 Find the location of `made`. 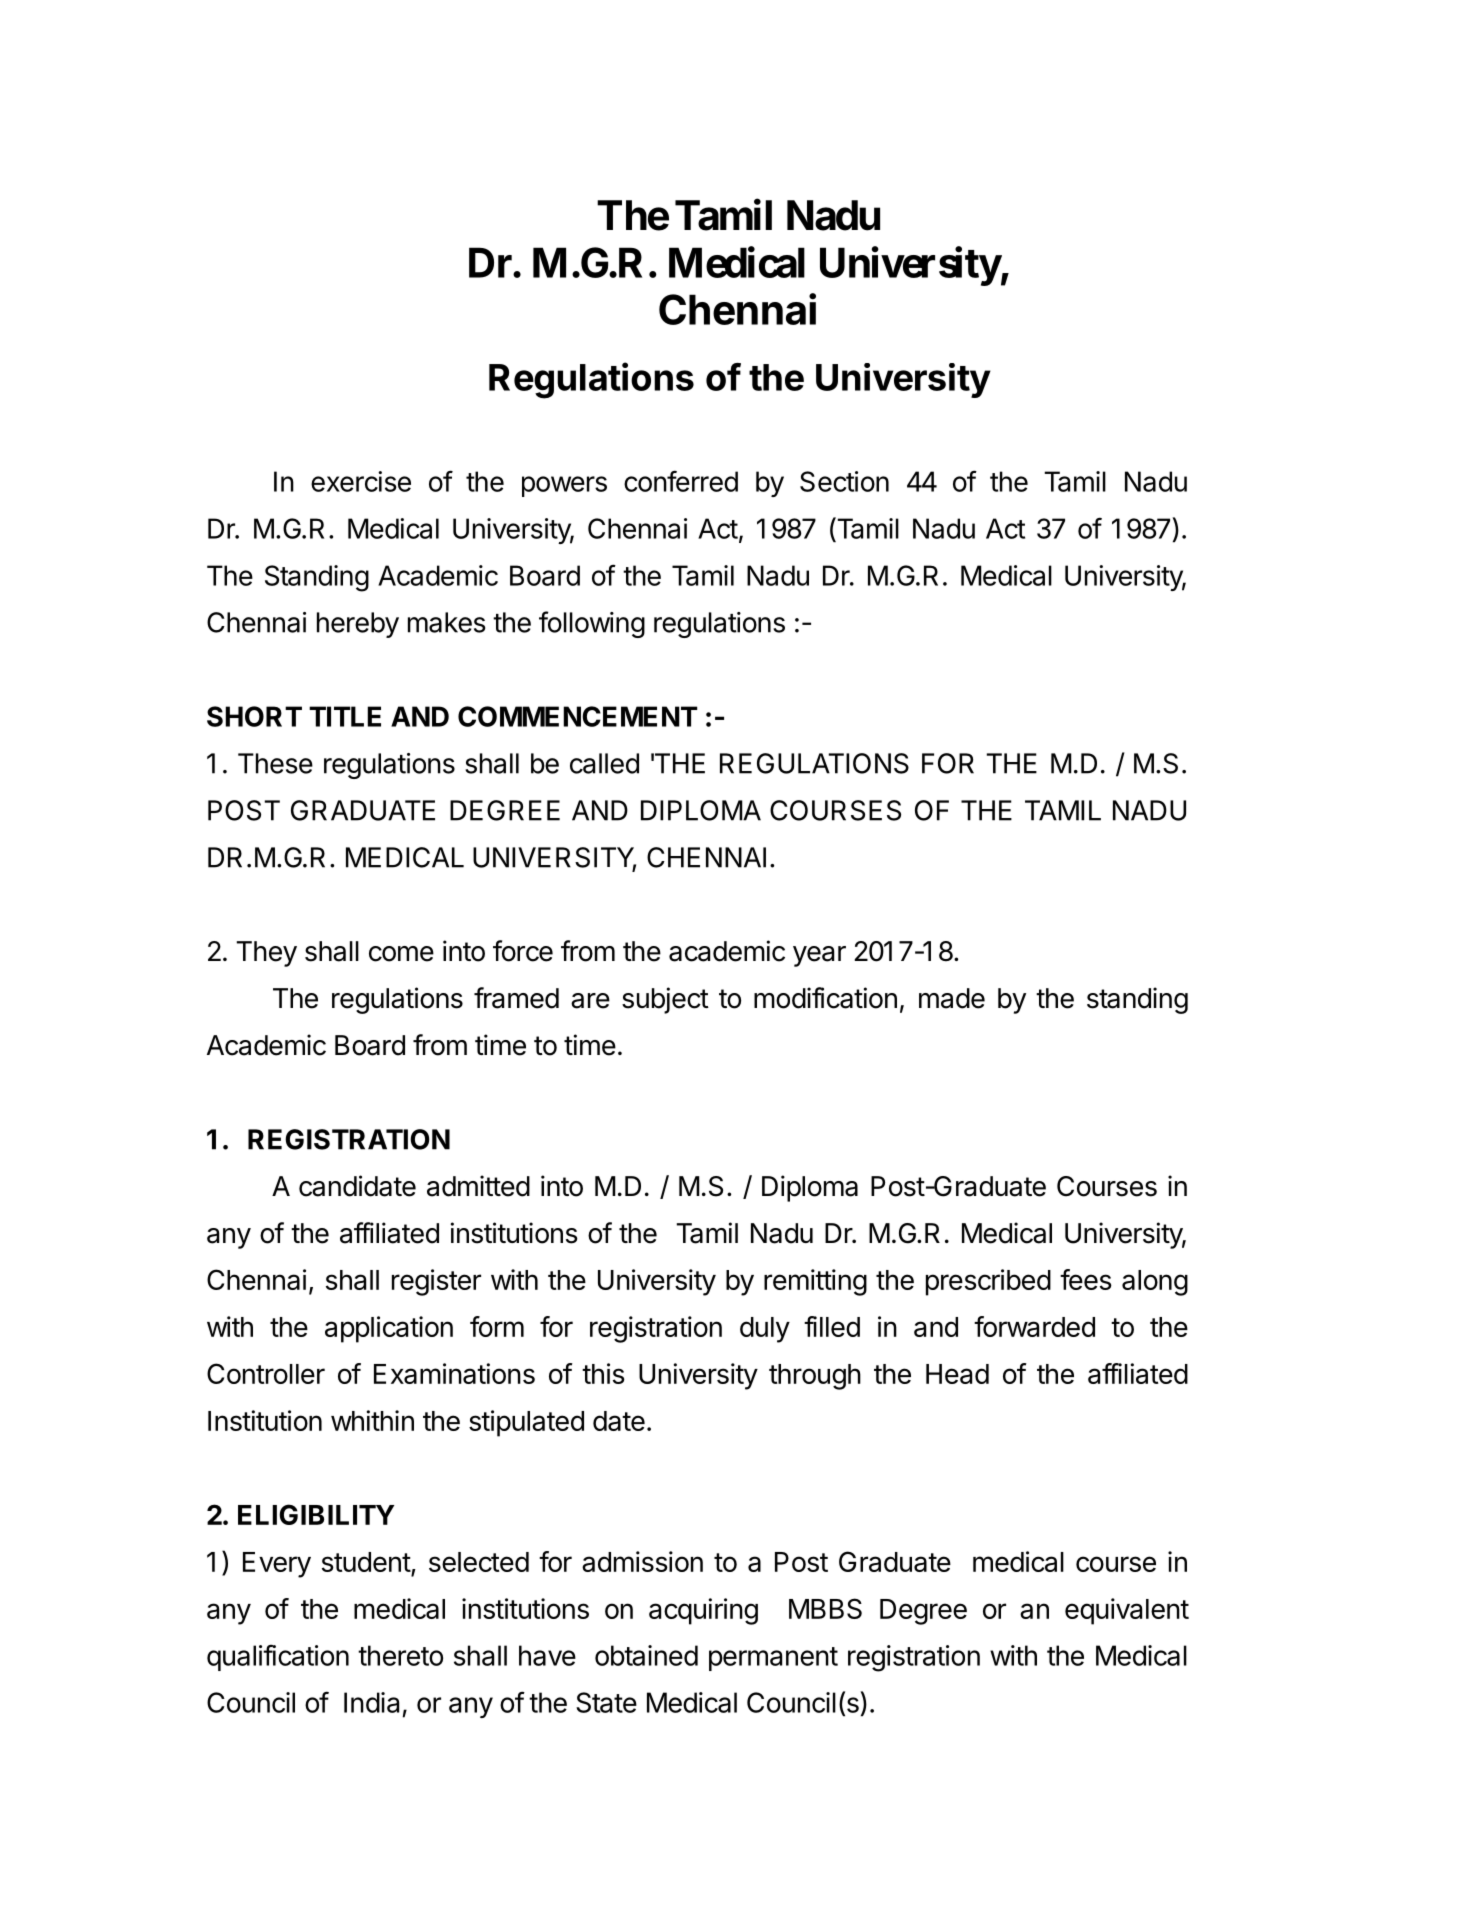

made is located at coordinates (952, 998).
